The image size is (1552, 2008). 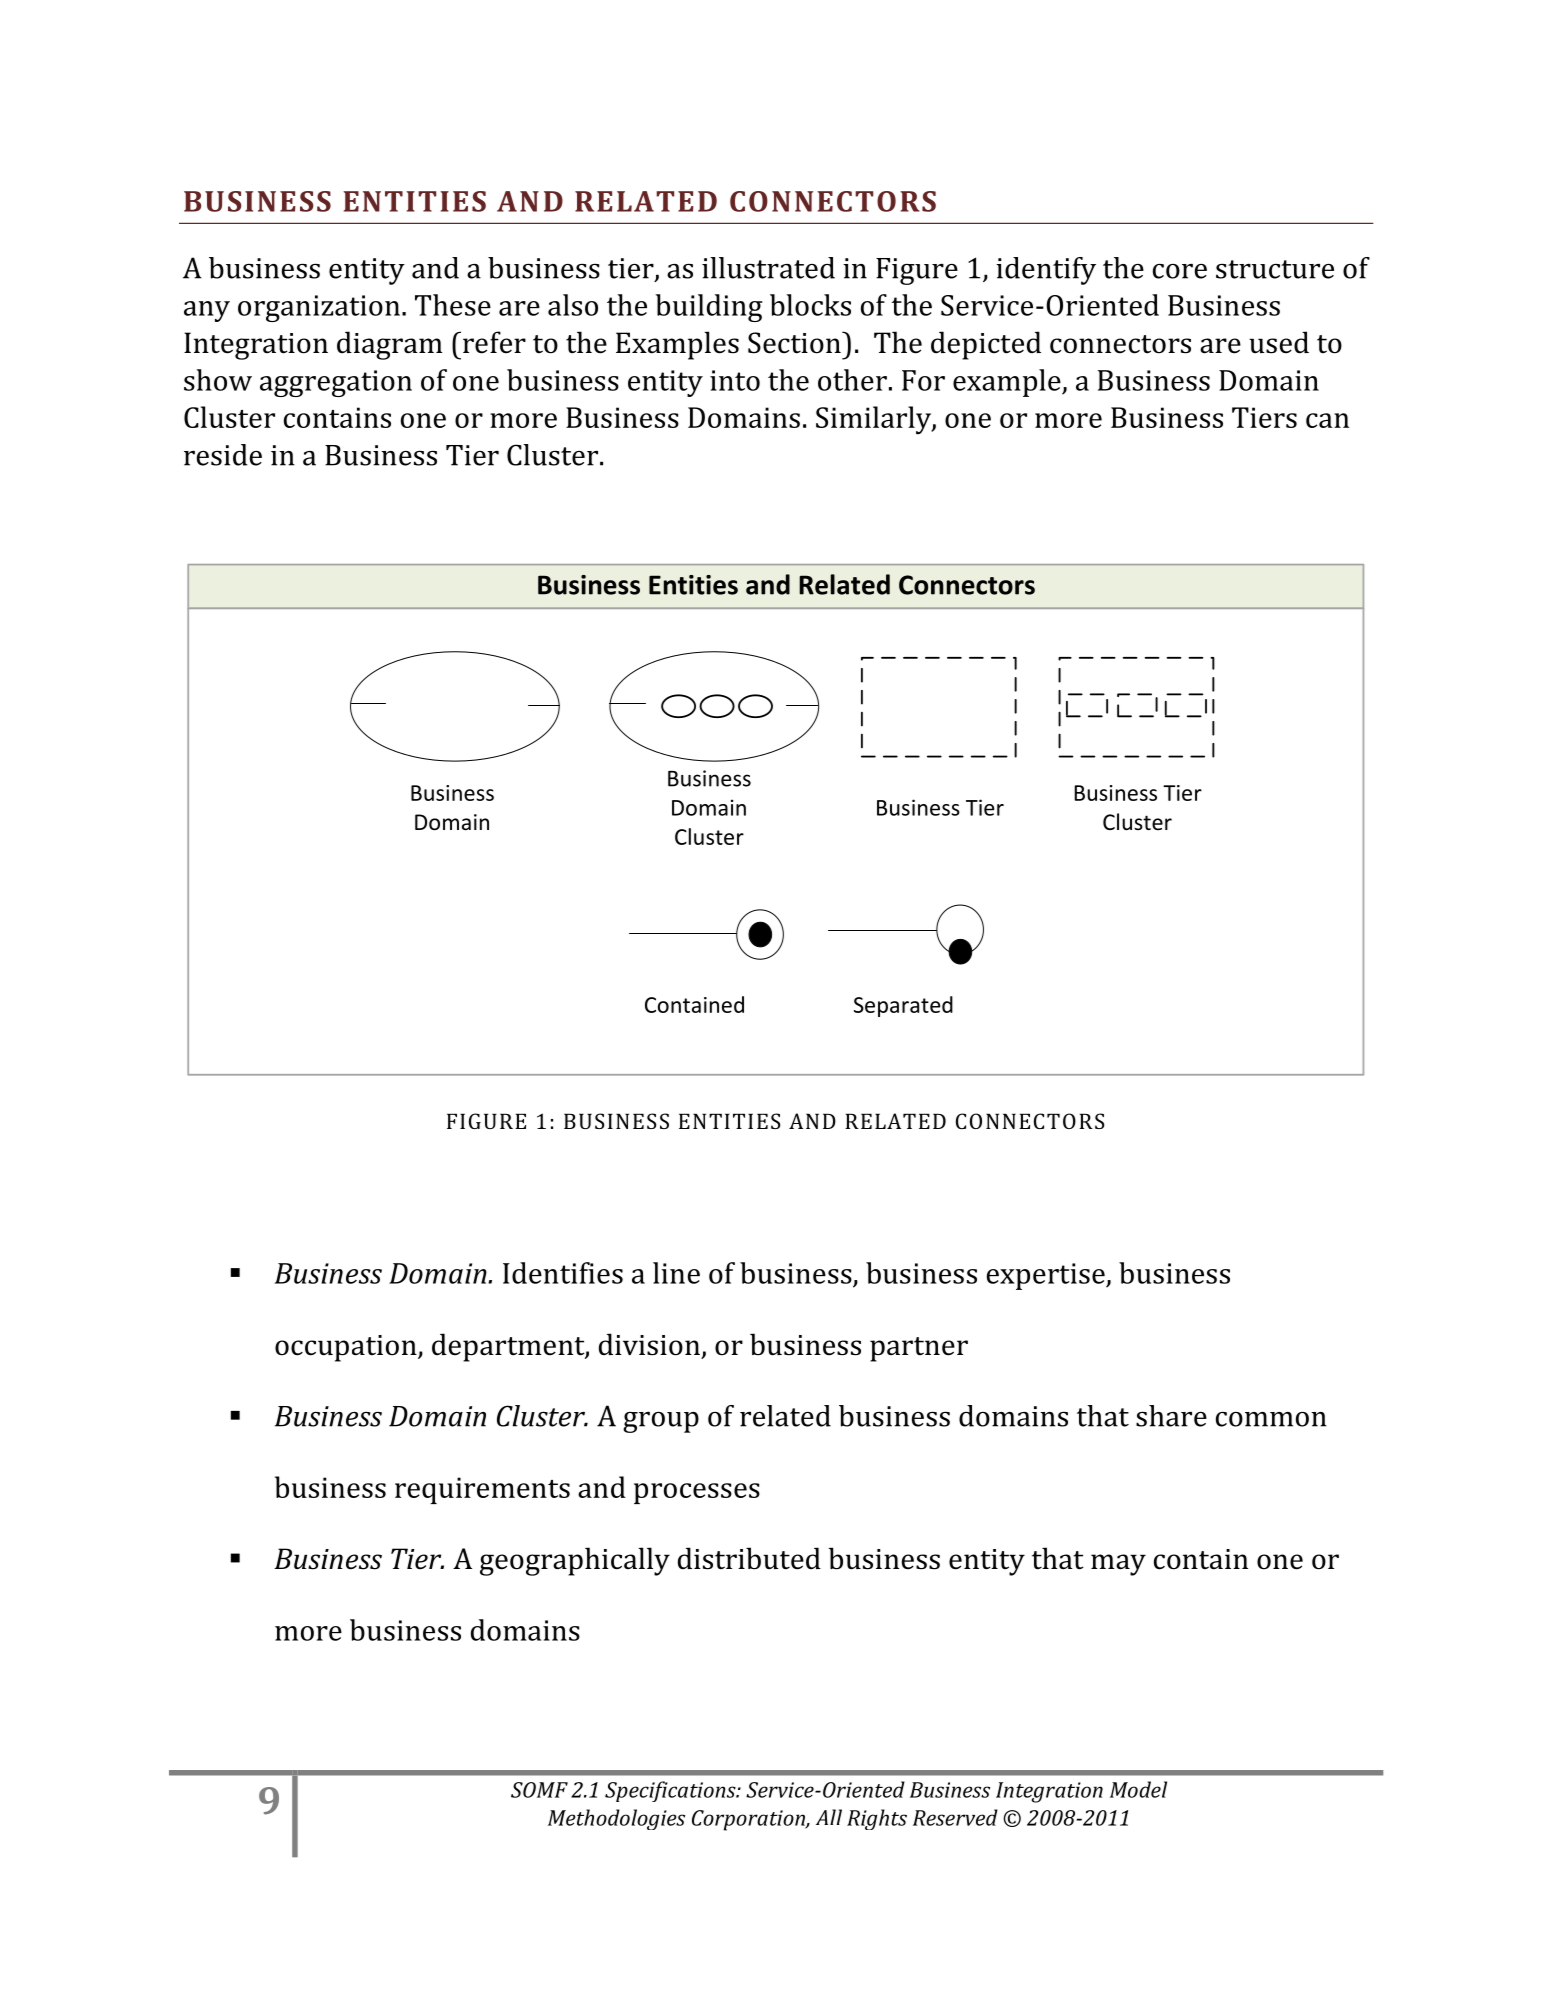 I want to click on common, so click(x=1271, y=1419).
